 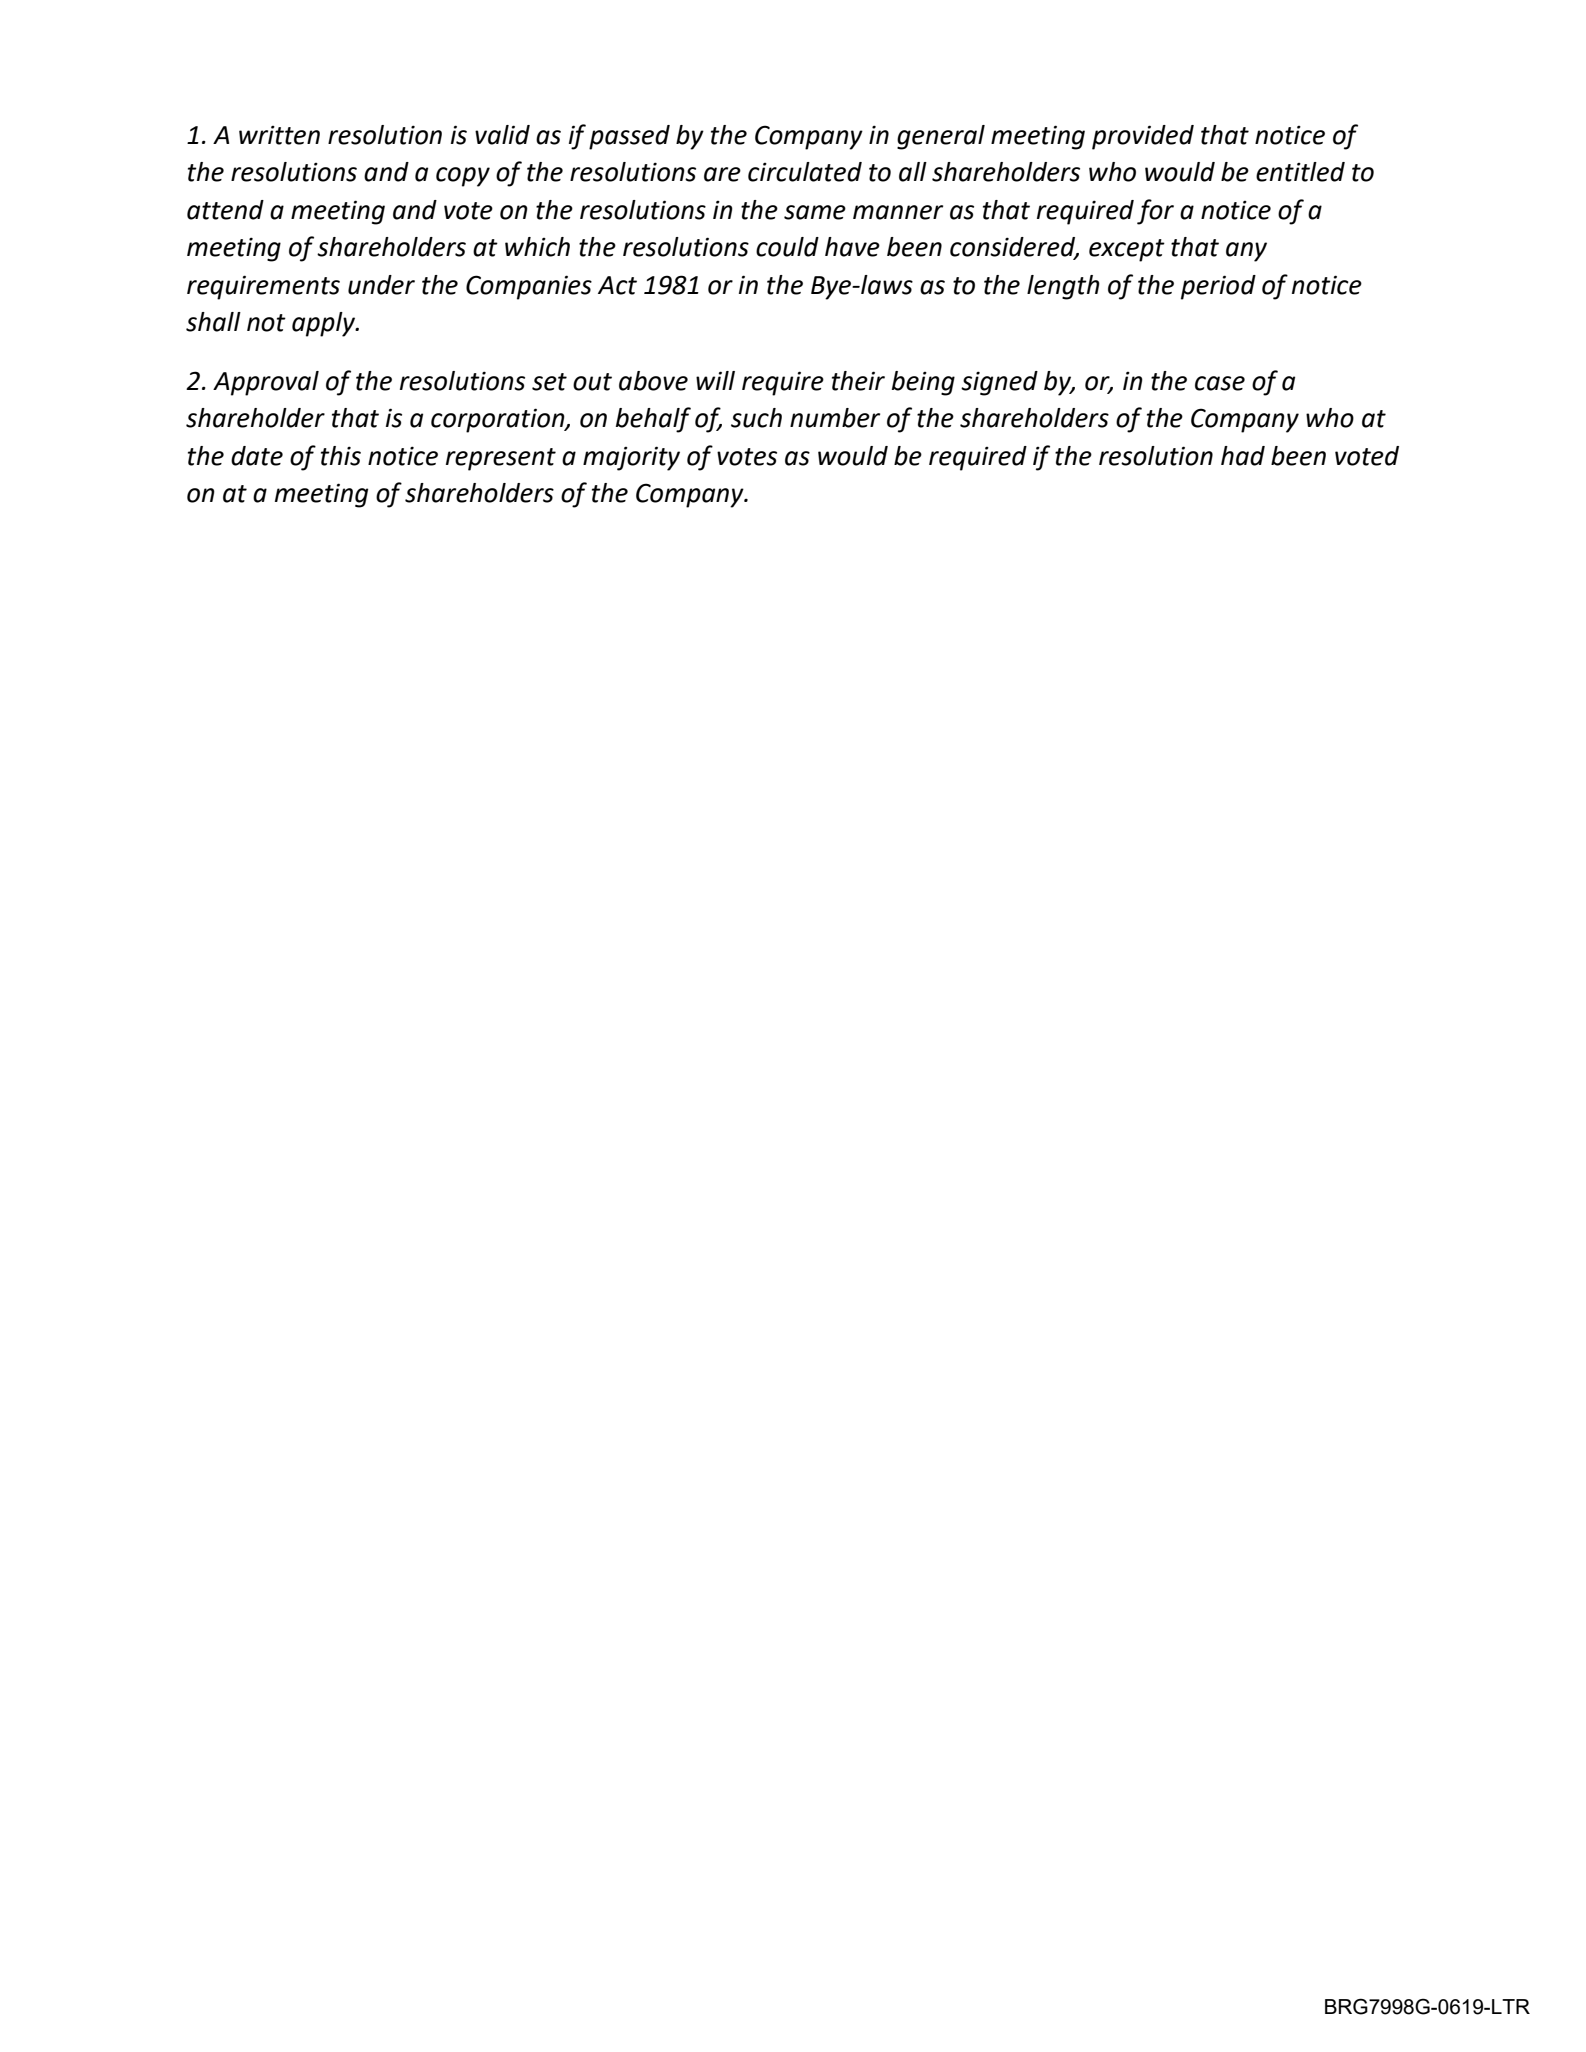 What do you see at coordinates (631, 458) in the screenshot?
I see `majority` at bounding box center [631, 458].
